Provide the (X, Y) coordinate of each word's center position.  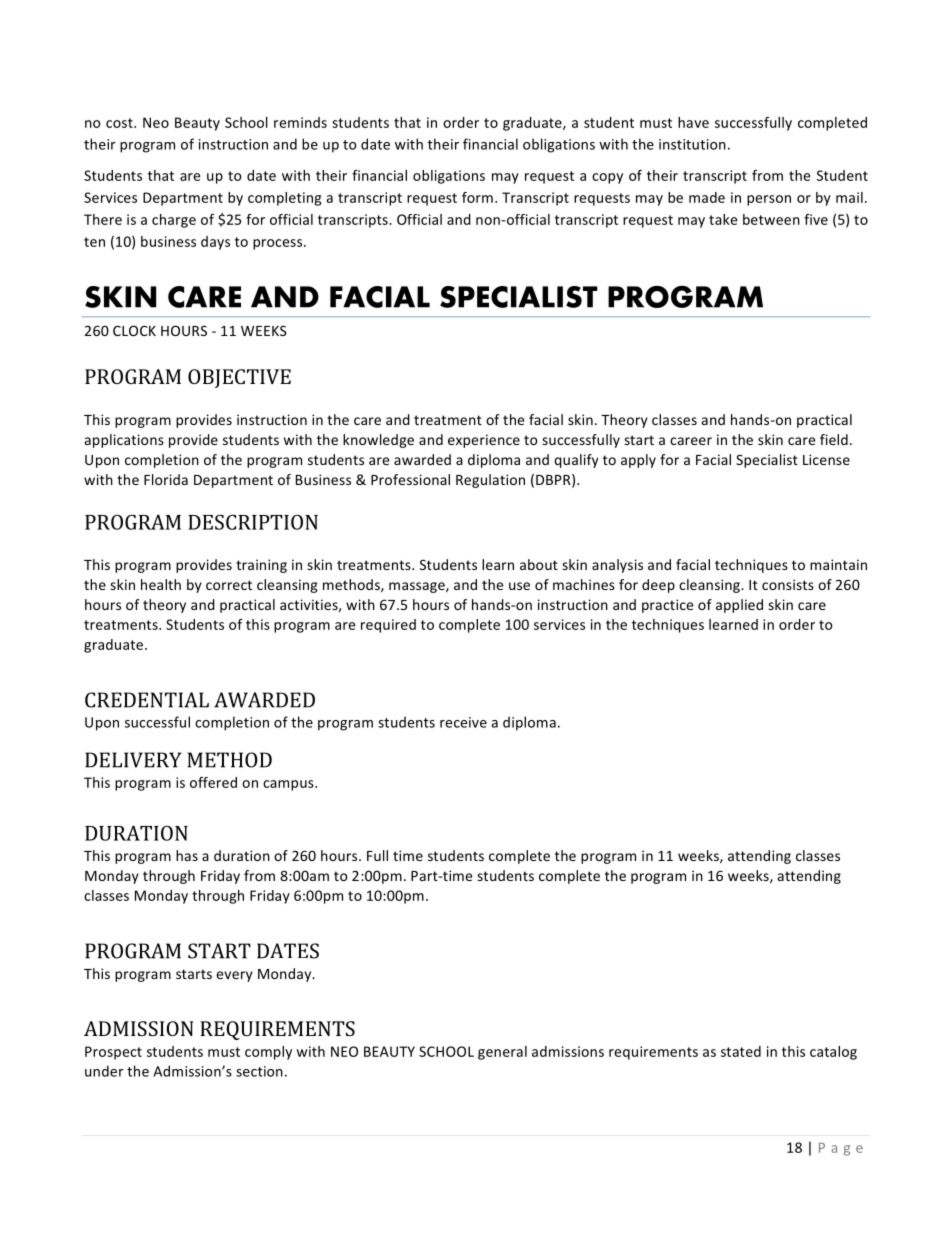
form (477, 197)
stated (741, 1051)
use (519, 586)
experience (484, 441)
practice (667, 606)
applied (739, 606)
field (834, 439)
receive (463, 722)
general (502, 1053)
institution (692, 144)
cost (120, 123)
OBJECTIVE (239, 378)
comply (268, 1053)
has (187, 855)
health (161, 584)
